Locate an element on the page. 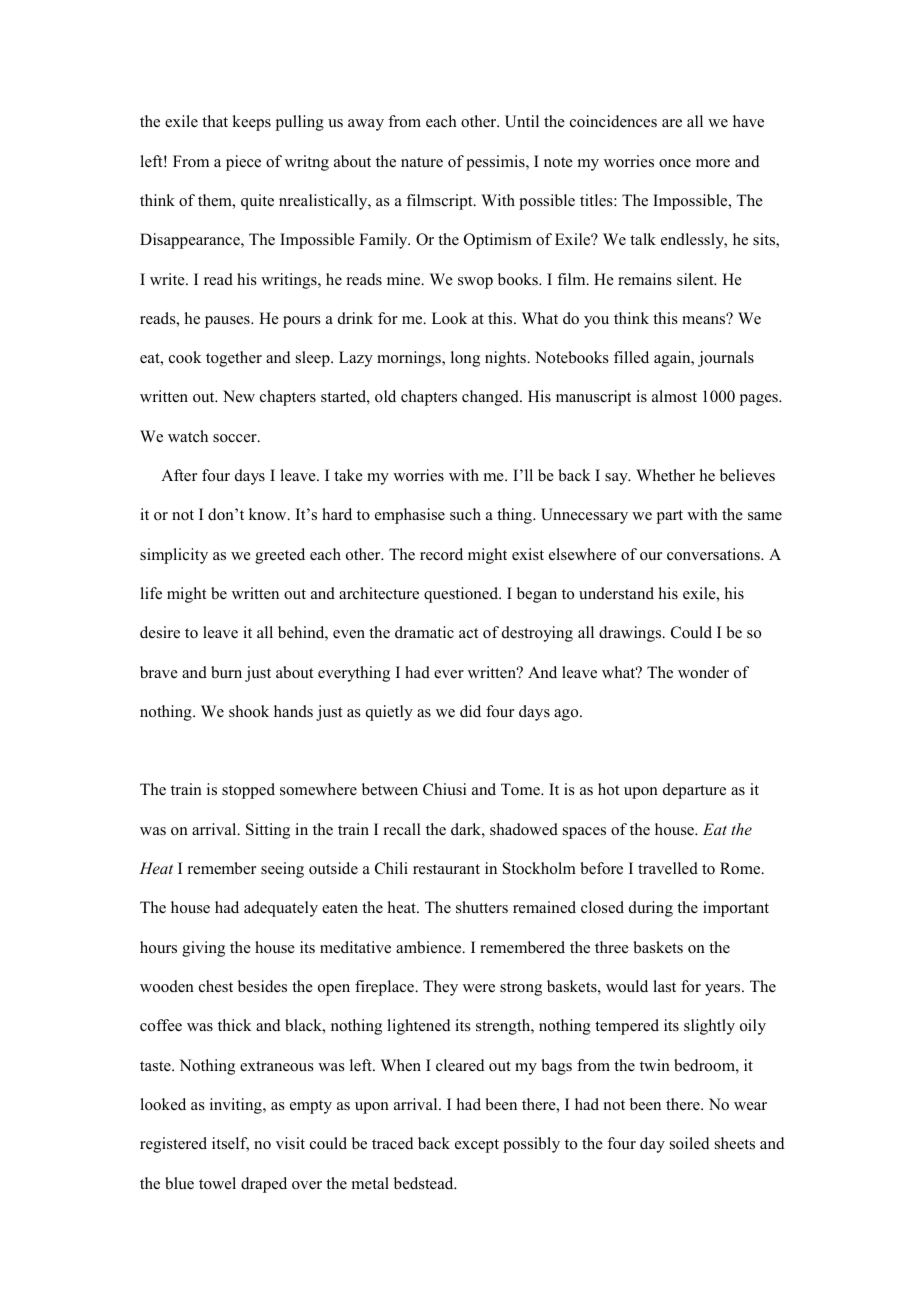  itself is located at coordinates (230, 1144).
